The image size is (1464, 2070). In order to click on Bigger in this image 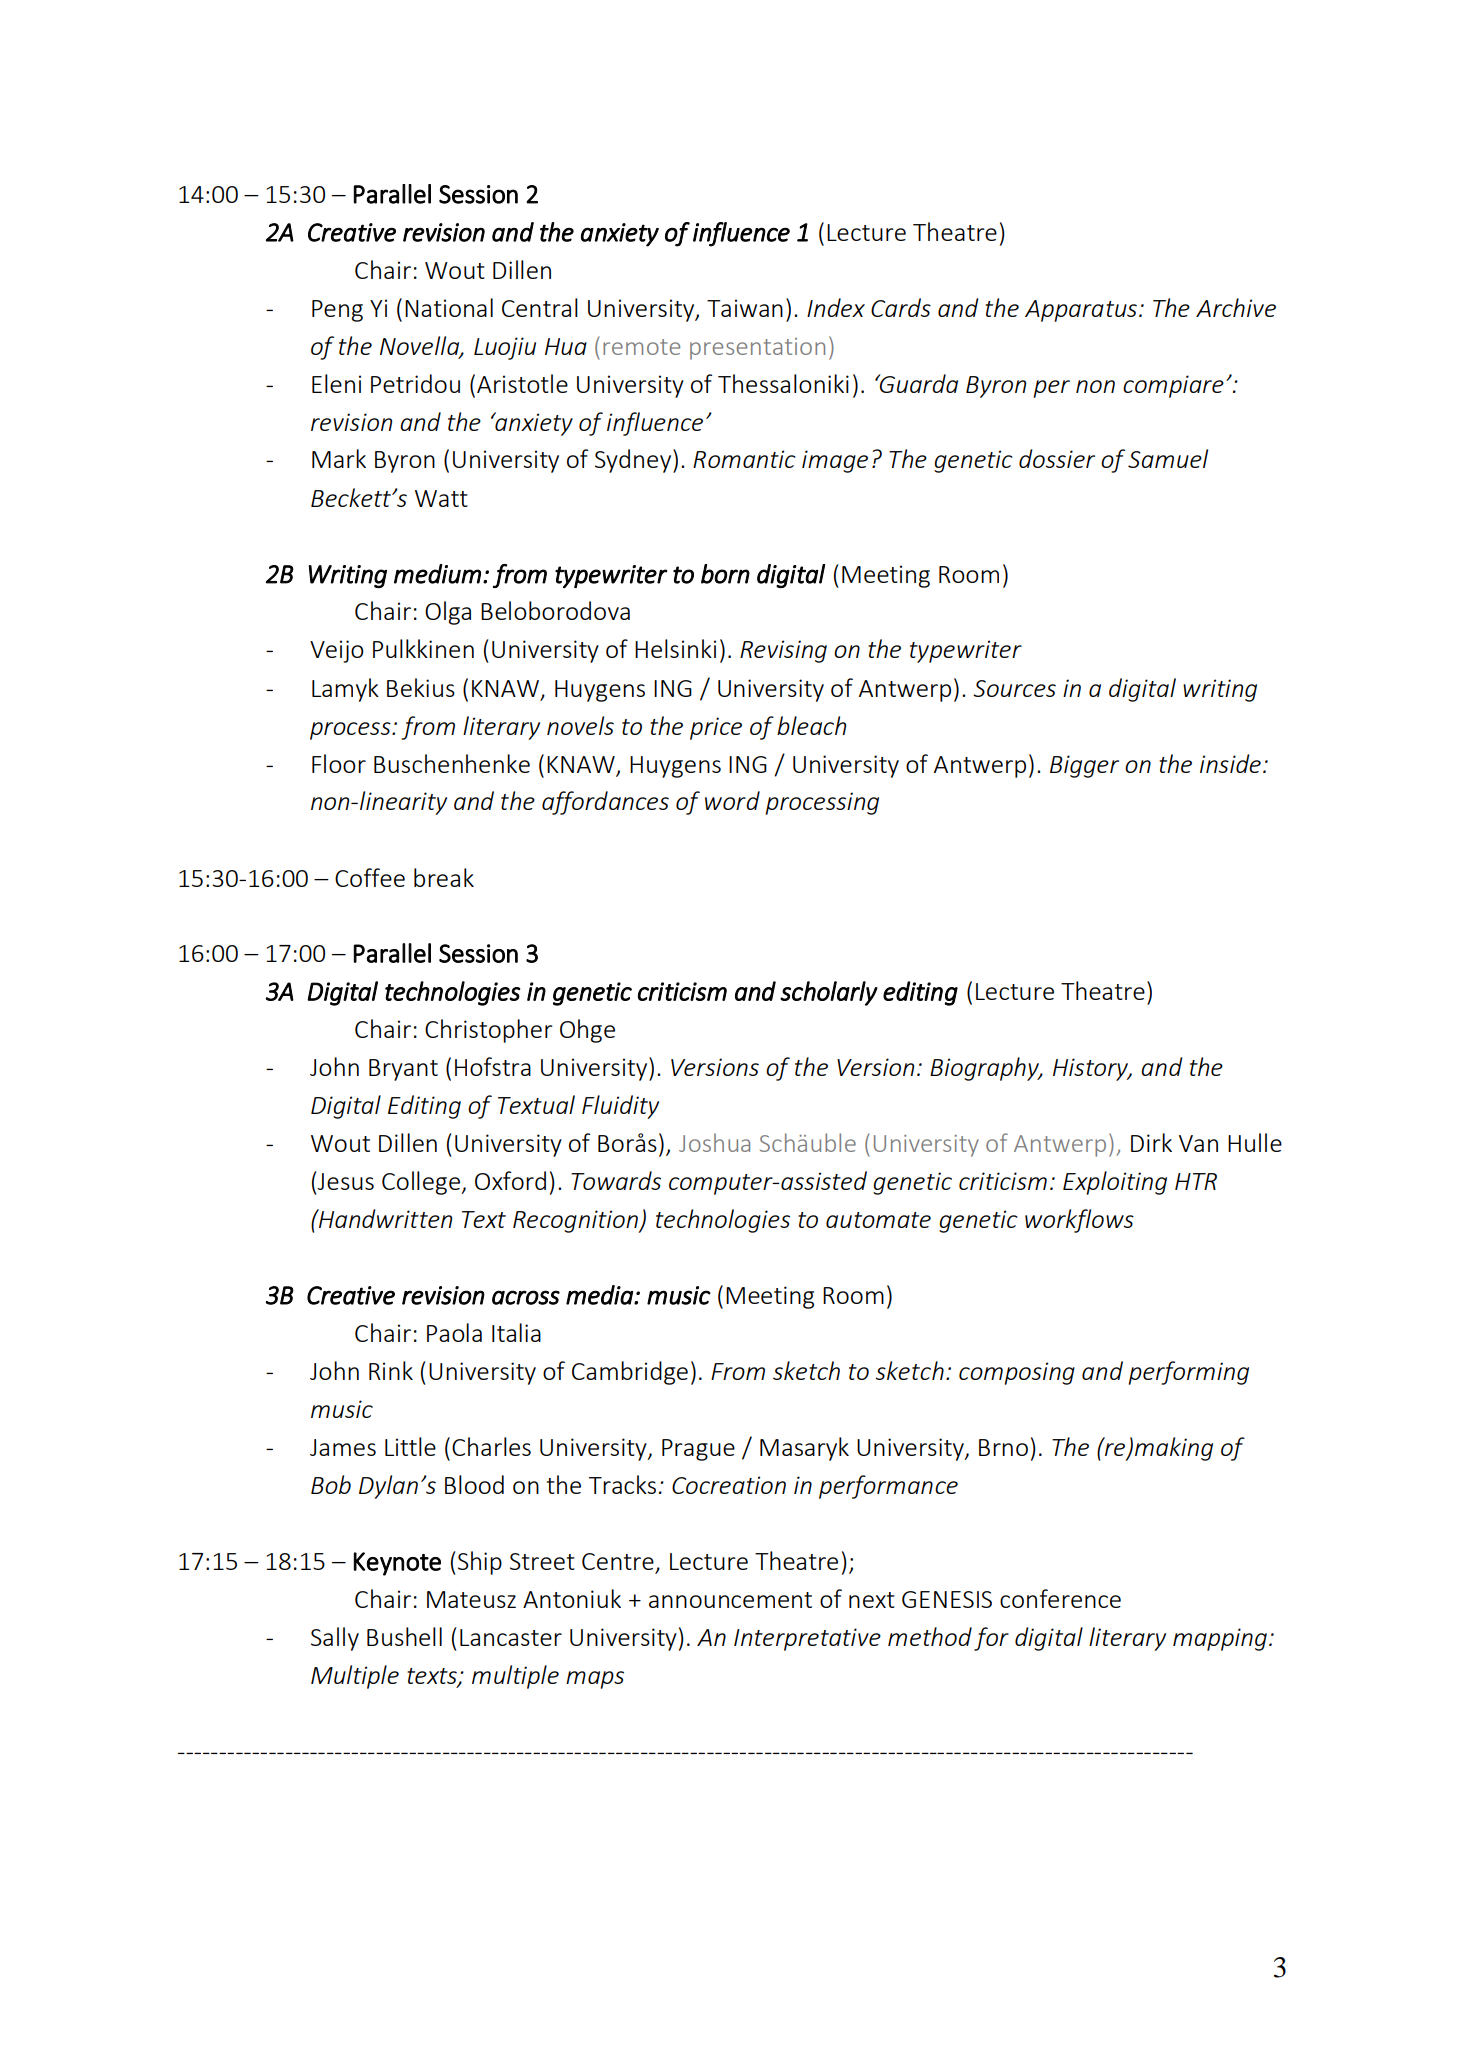, I will do `click(1084, 766)`.
